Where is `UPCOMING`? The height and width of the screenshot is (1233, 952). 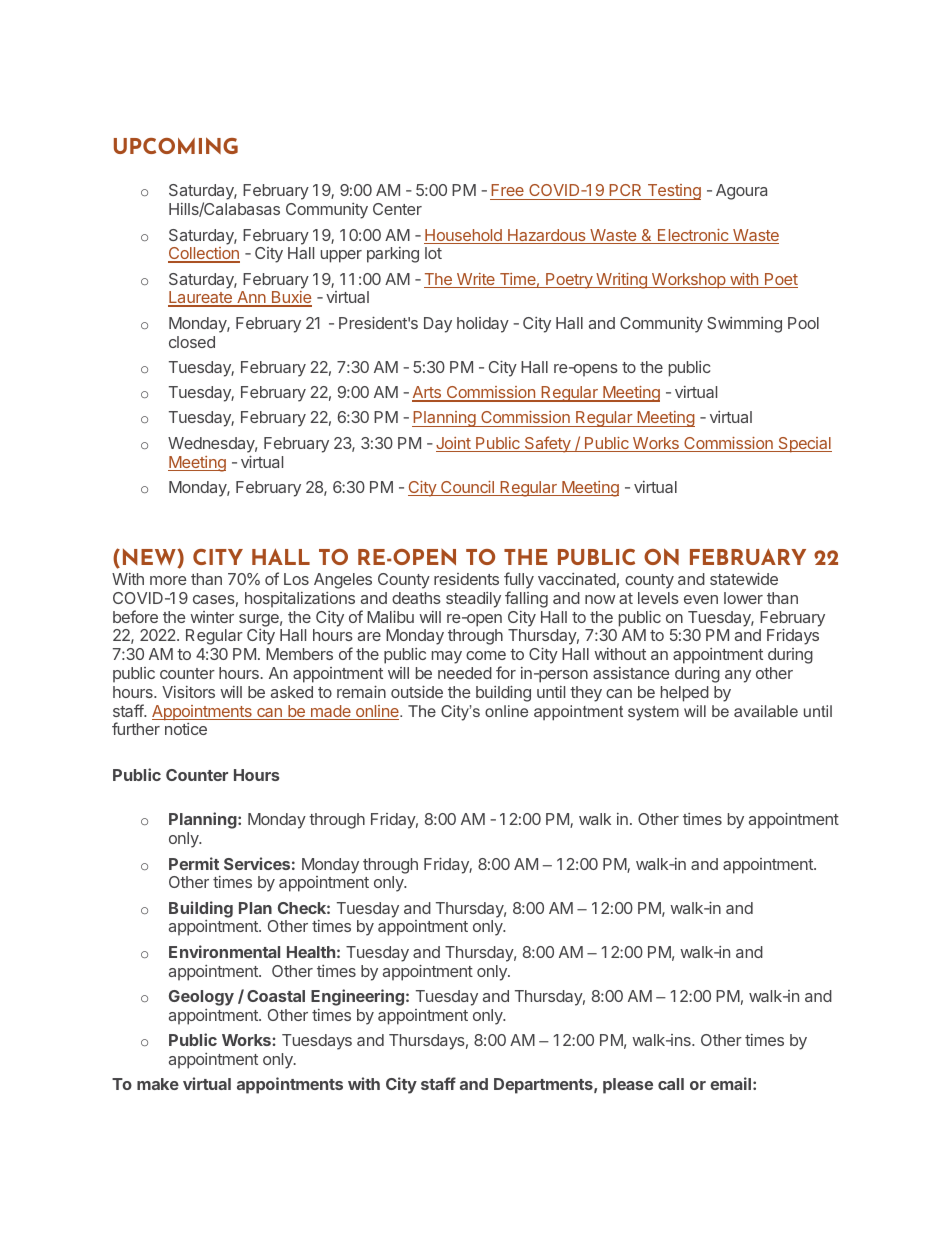
UPCOMING is located at coordinates (176, 145).
